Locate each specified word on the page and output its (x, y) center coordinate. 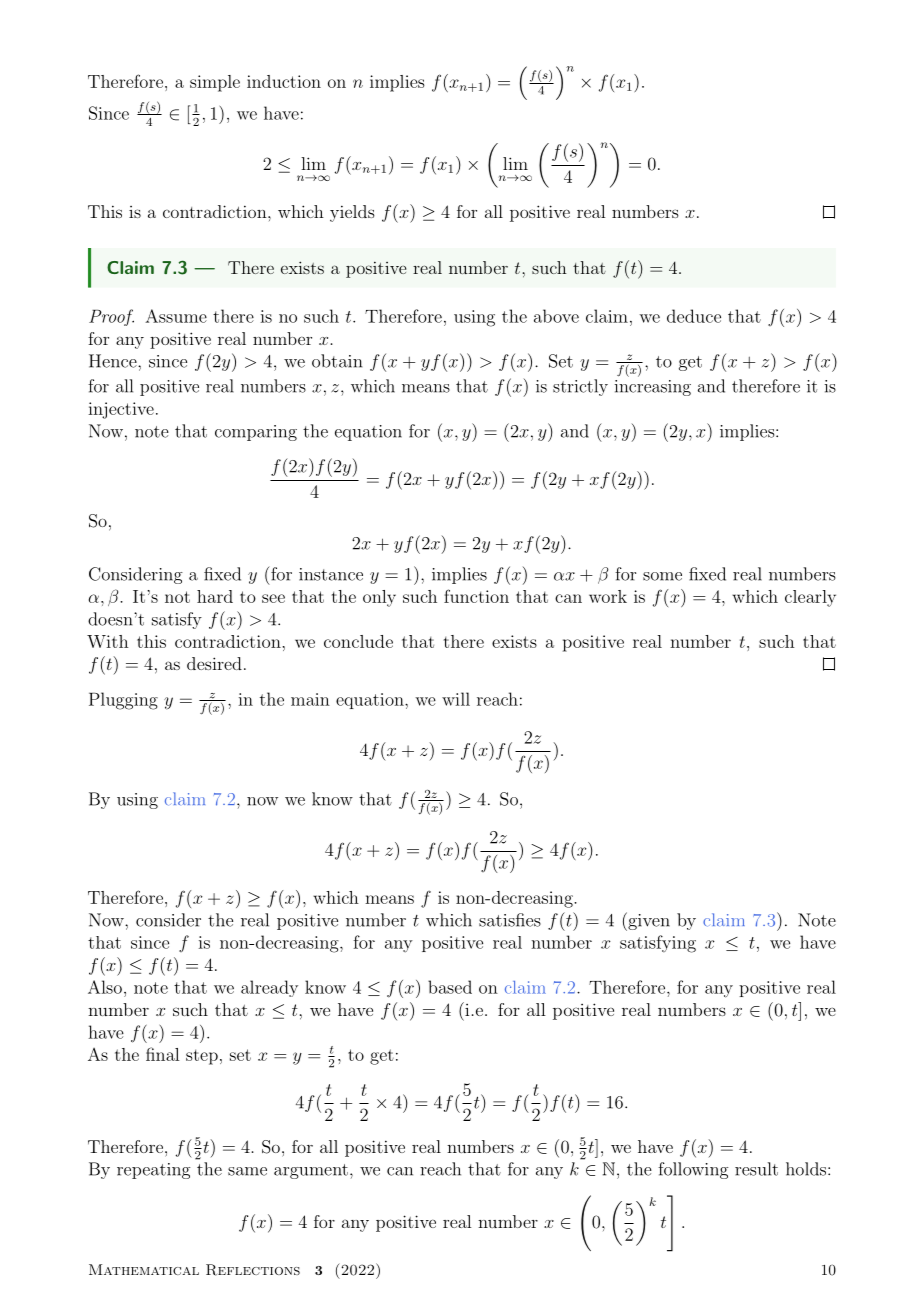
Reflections (253, 1270)
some (662, 576)
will (456, 699)
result (756, 1169)
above (556, 316)
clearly (810, 598)
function (476, 596)
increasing (653, 388)
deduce (694, 316)
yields (352, 213)
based (450, 987)
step (202, 1057)
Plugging (123, 701)
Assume (176, 316)
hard (215, 596)
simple (215, 83)
